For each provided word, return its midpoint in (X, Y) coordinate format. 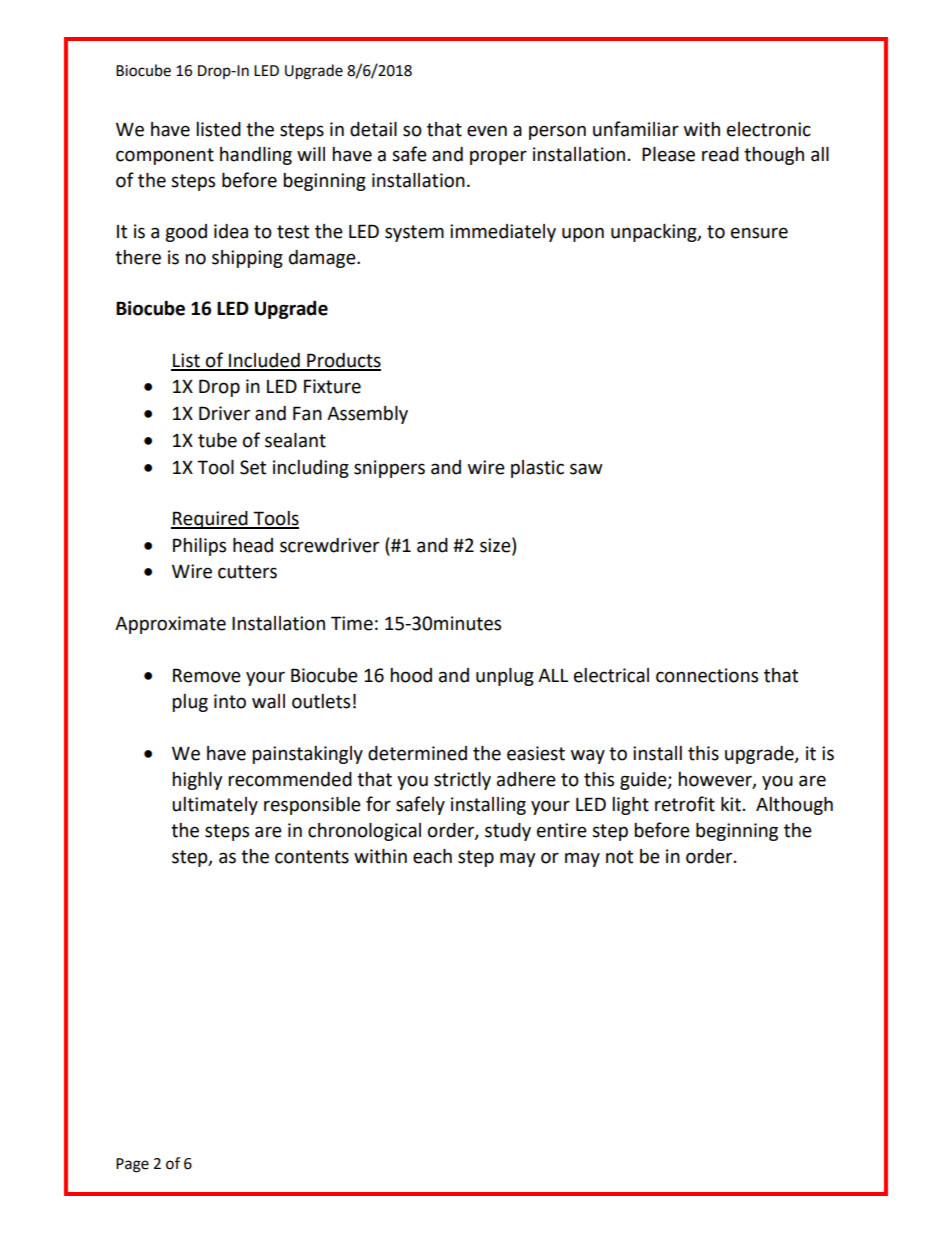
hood (411, 675)
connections (707, 675)
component (165, 156)
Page (132, 1165)
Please (668, 154)
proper (498, 157)
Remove (207, 675)
